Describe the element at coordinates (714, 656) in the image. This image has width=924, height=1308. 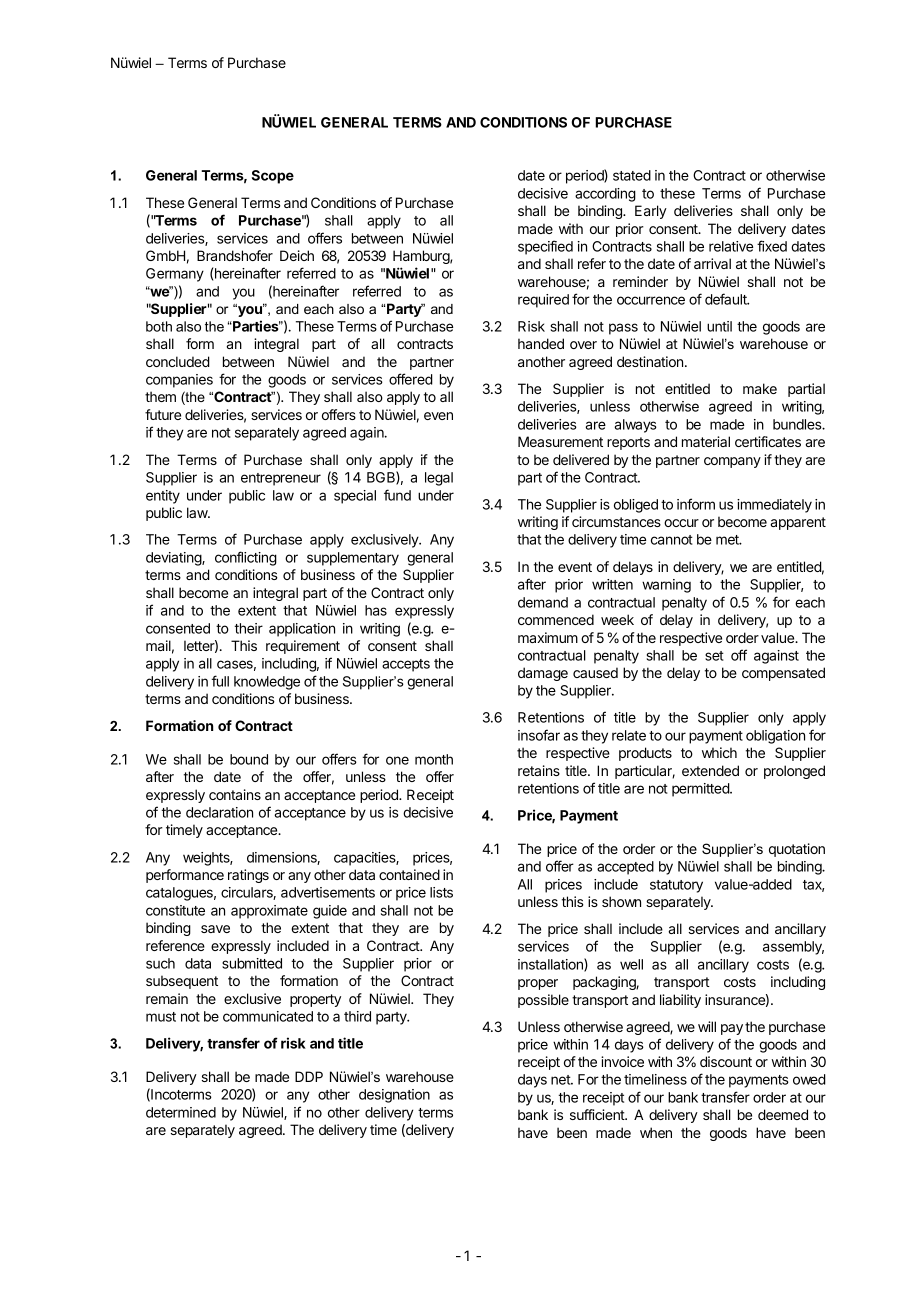
I see `set` at that location.
